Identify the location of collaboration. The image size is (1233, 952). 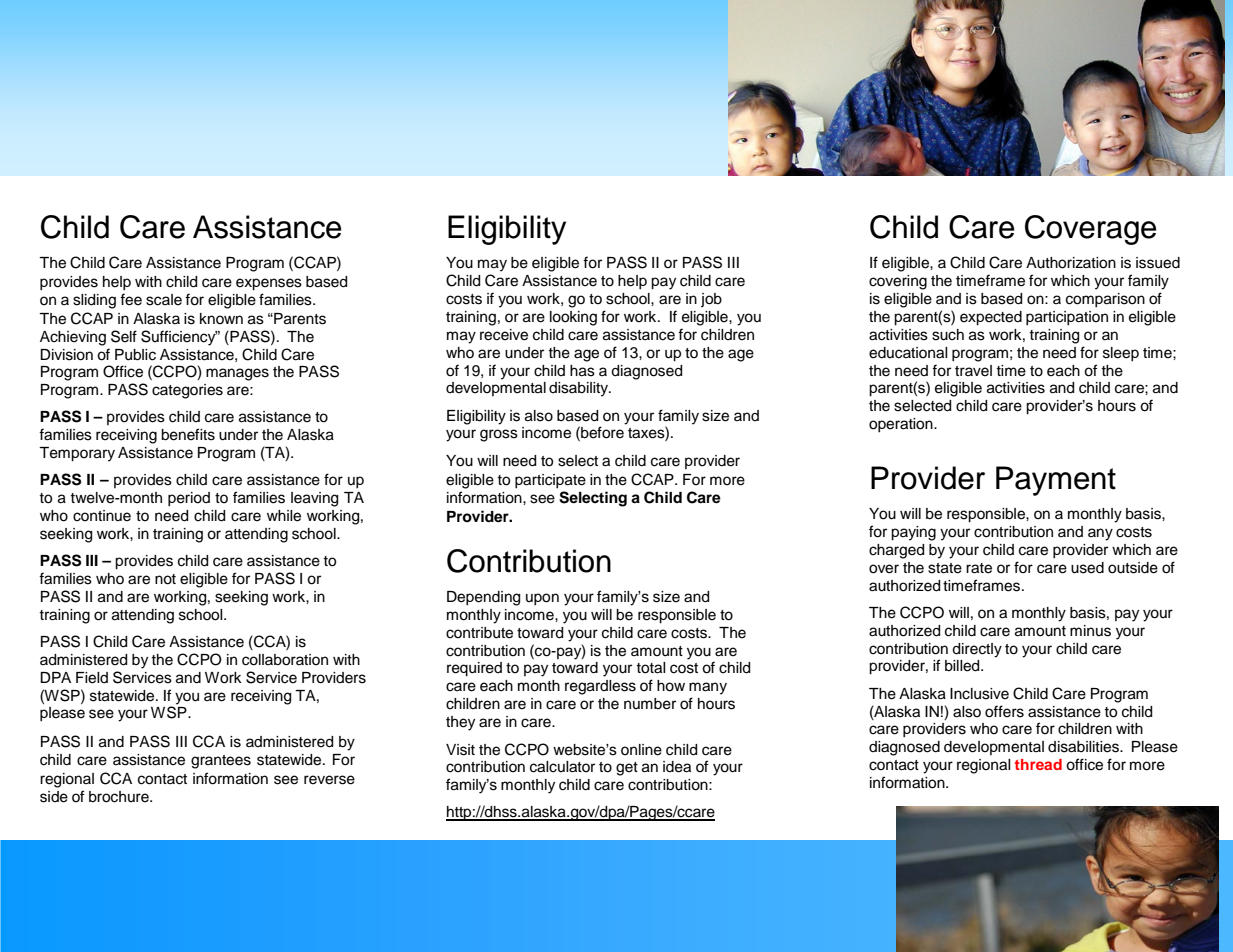
(285, 660).
